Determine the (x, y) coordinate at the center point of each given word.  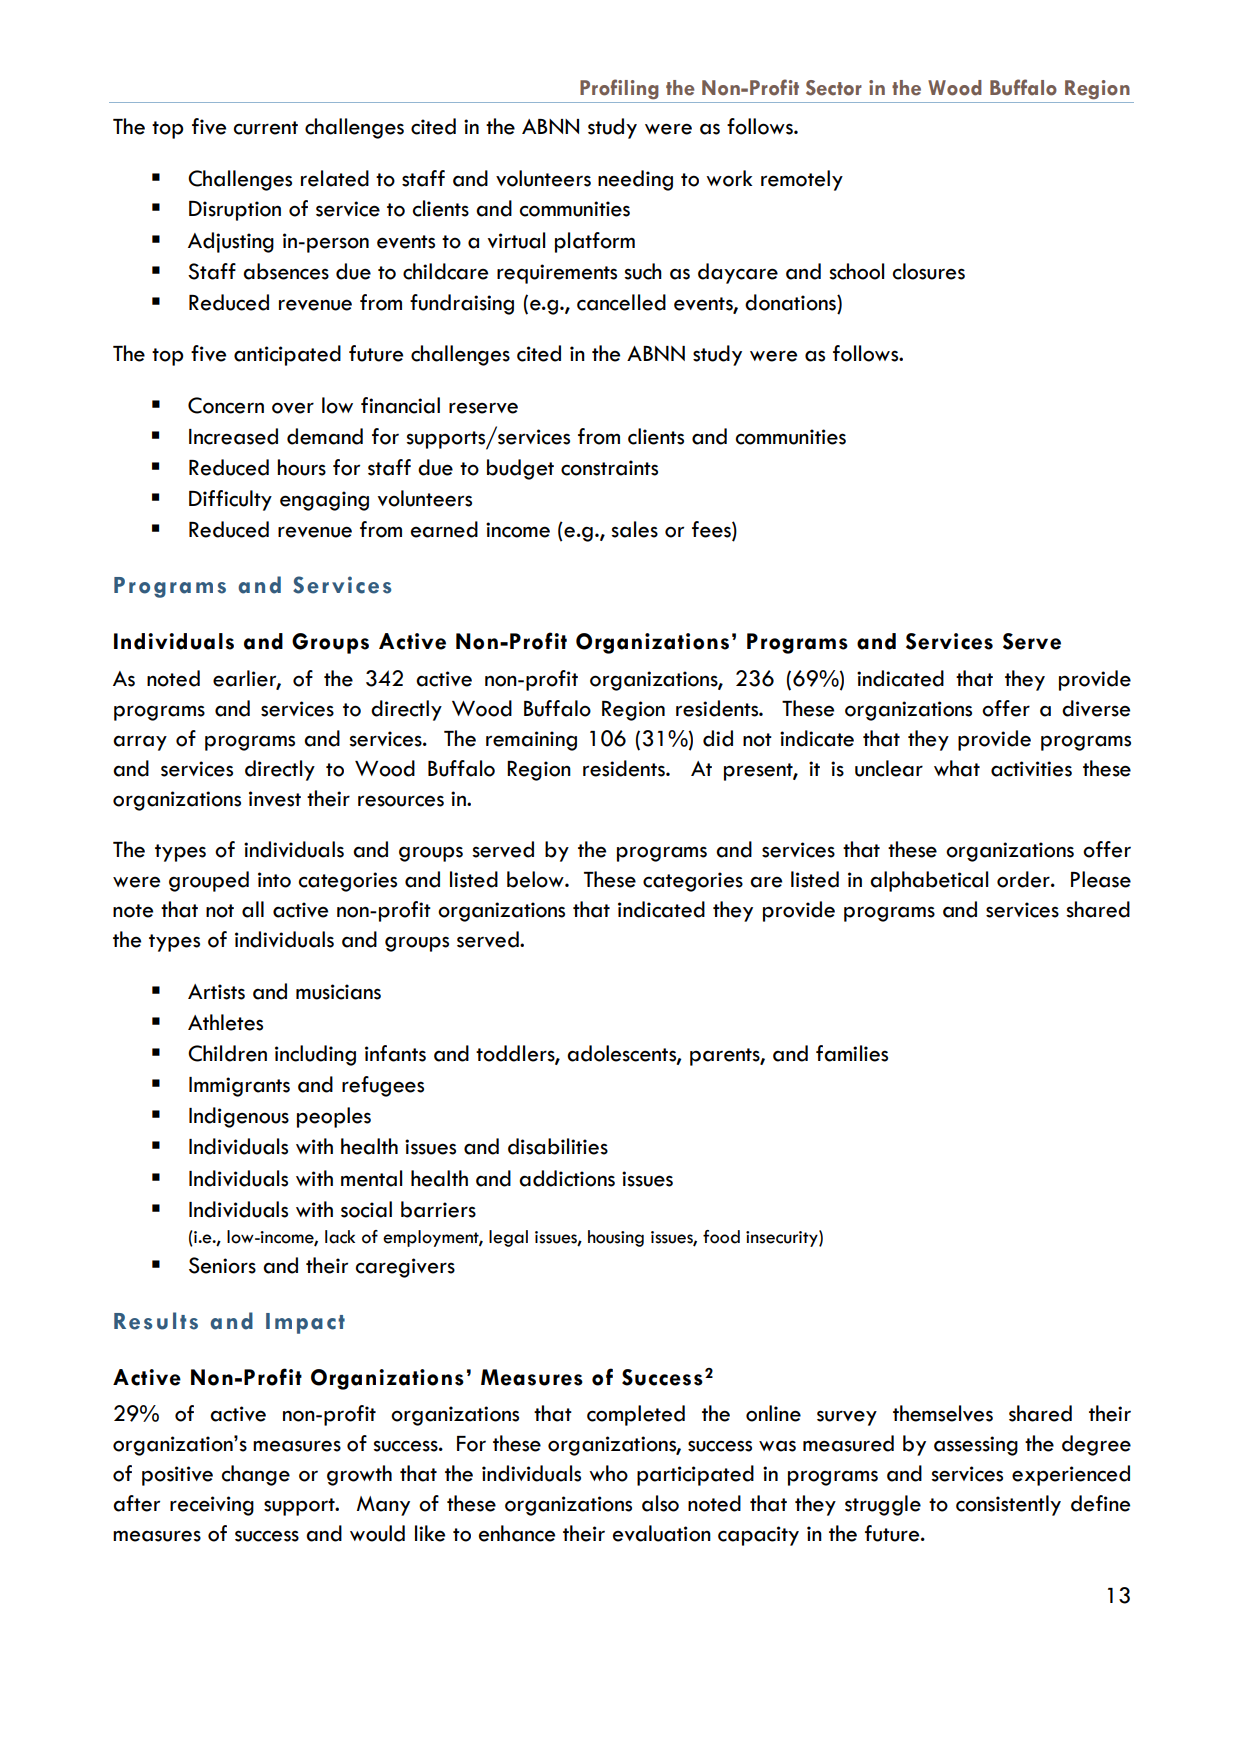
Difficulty (230, 500)
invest (275, 799)
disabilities (558, 1146)
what (957, 768)
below (536, 879)
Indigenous (239, 1117)
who (608, 1473)
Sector (834, 88)
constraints (609, 468)
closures (929, 271)
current (266, 128)
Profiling (619, 89)
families (852, 1053)
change (256, 1475)
